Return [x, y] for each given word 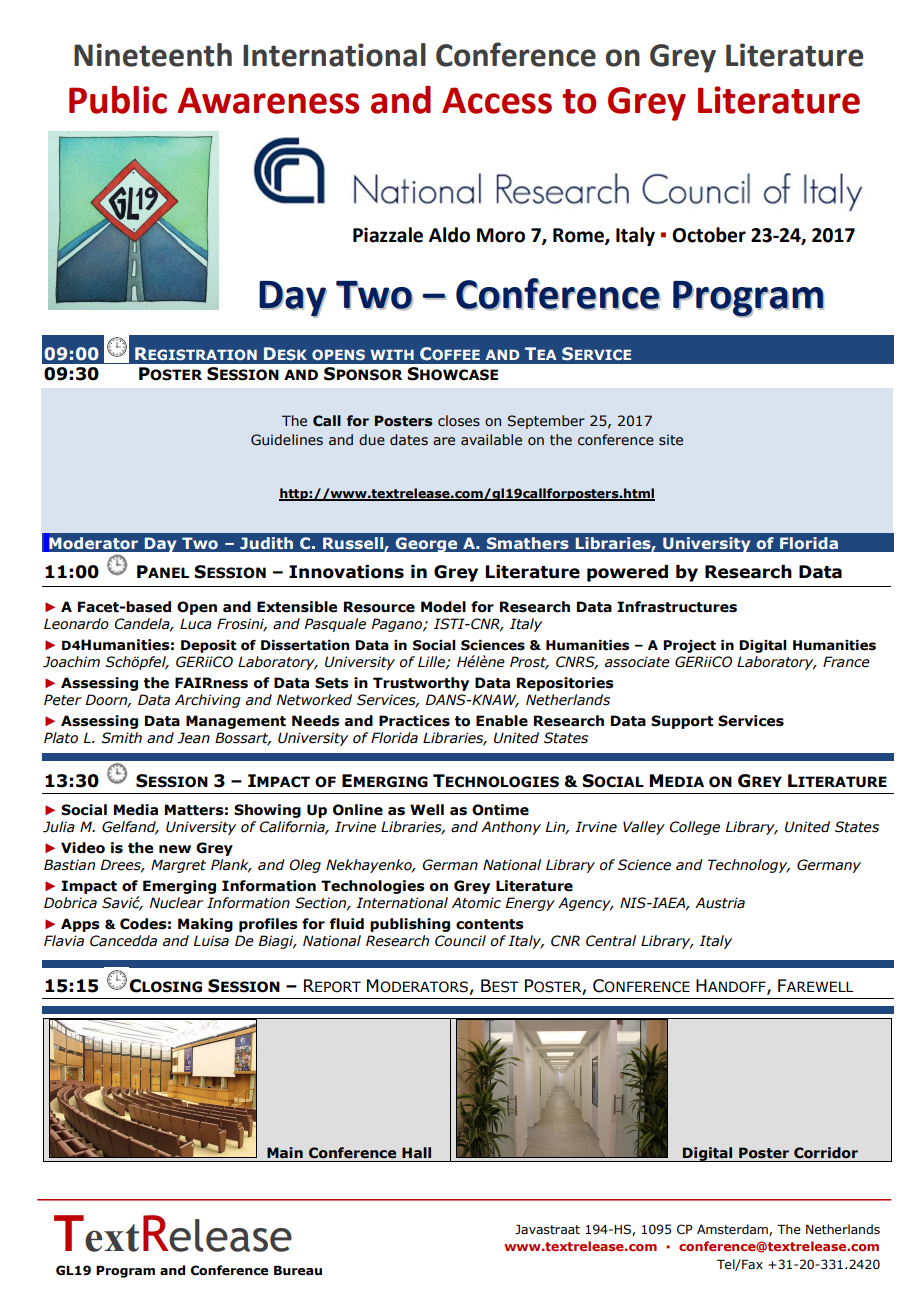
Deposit [208, 646]
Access [497, 100]
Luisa [211, 941]
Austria [720, 903]
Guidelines [287, 440]
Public [118, 100]
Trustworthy [421, 684]
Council [460, 941]
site [671, 440]
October [709, 235]
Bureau [298, 1271]
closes [459, 421]
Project [689, 646]
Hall [416, 1153]
